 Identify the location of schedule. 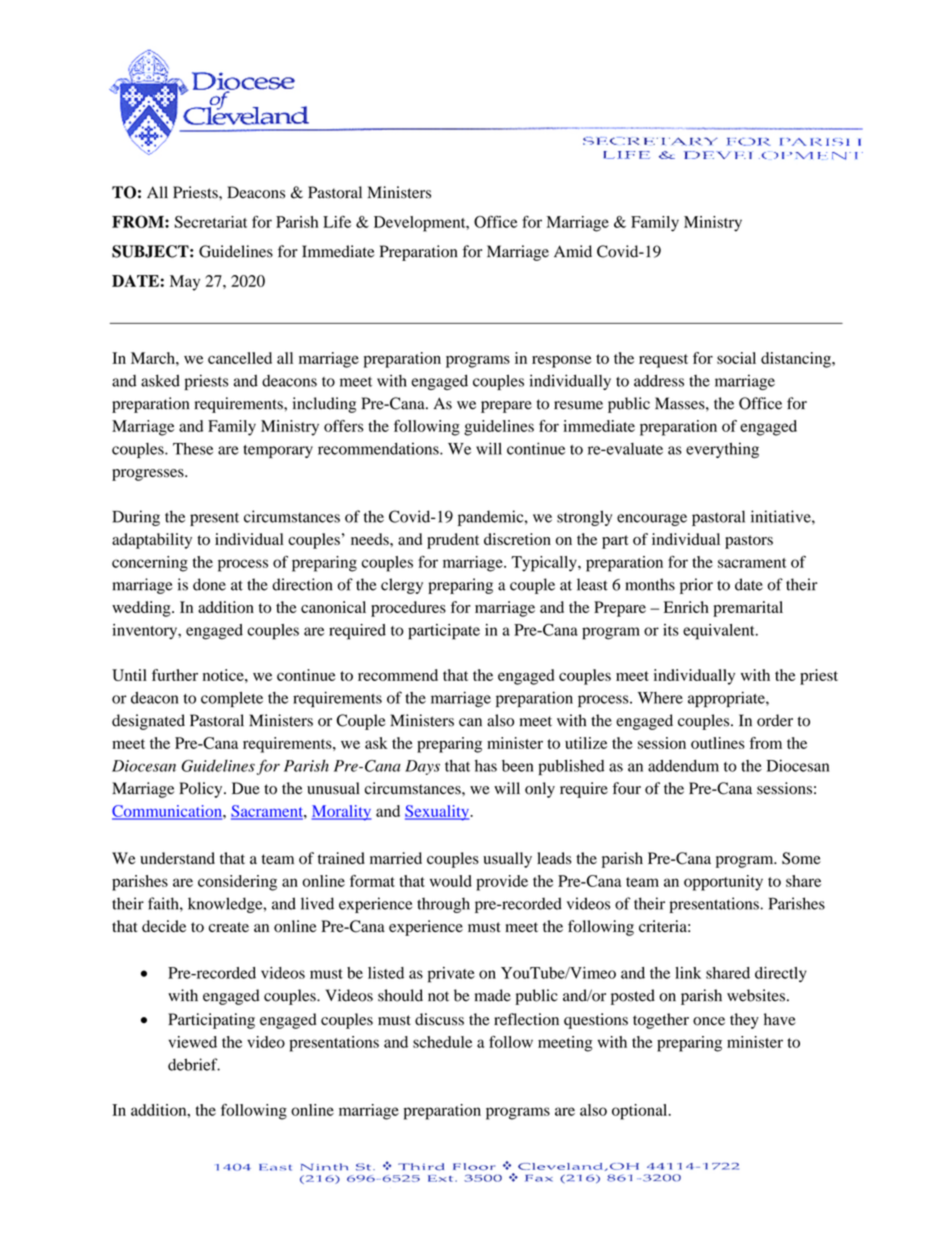
(442, 1042).
